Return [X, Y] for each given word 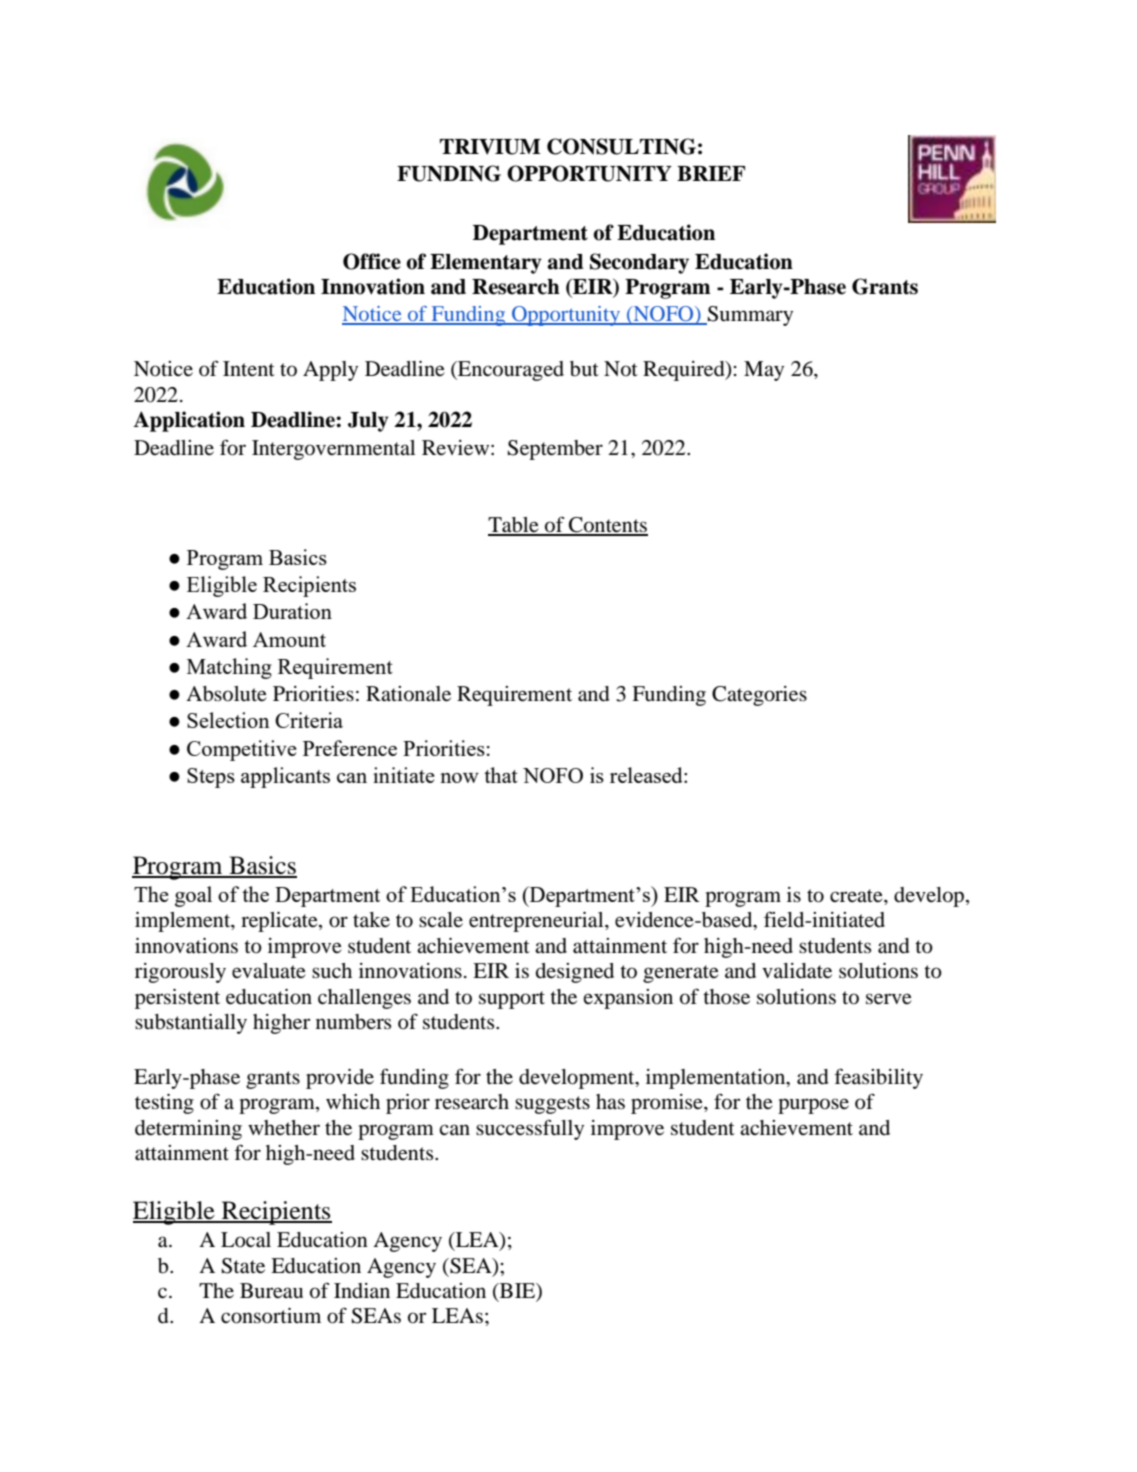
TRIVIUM [490, 147]
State [243, 1266]
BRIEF [711, 173]
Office [372, 261]
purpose [813, 1106]
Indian [362, 1291]
